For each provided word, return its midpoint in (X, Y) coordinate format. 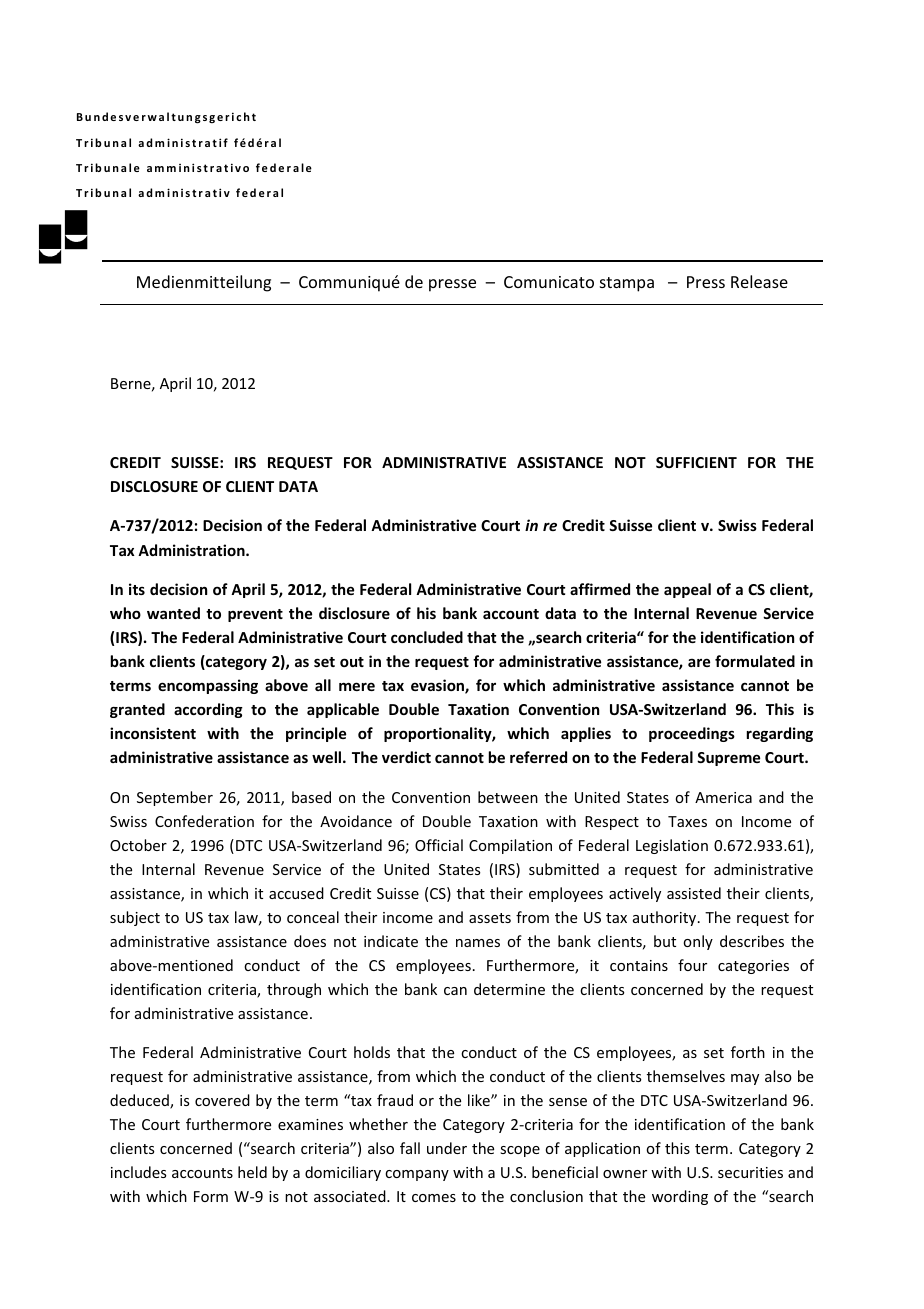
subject (135, 918)
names (478, 943)
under (447, 1148)
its (137, 589)
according (208, 710)
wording (680, 1197)
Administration (192, 550)
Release (759, 281)
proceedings (692, 734)
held (252, 1172)
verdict (406, 757)
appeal (687, 590)
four (692, 965)
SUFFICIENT (696, 462)
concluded (427, 637)
